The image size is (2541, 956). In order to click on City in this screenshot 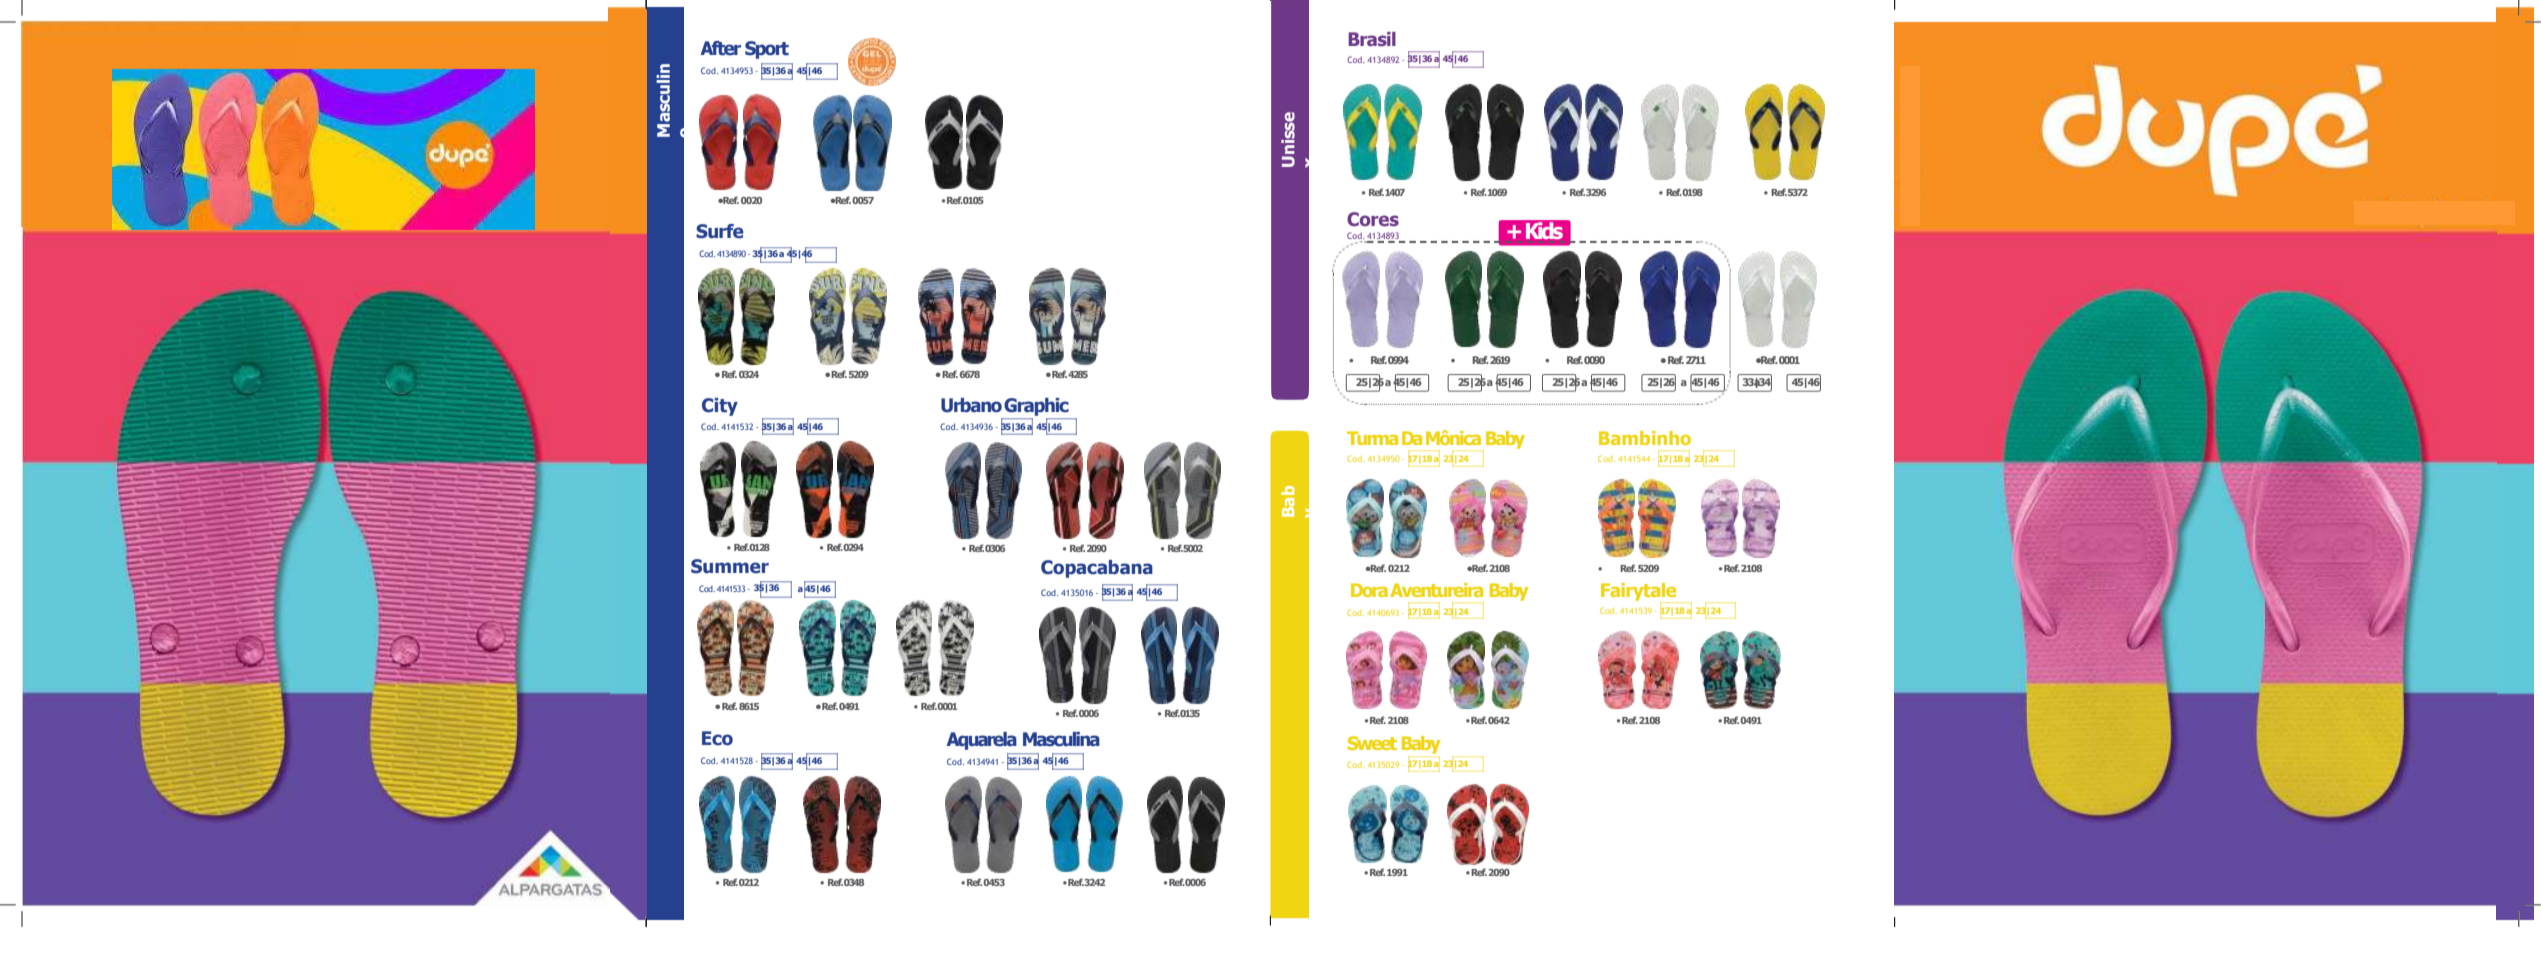, I will do `click(720, 407)`.
